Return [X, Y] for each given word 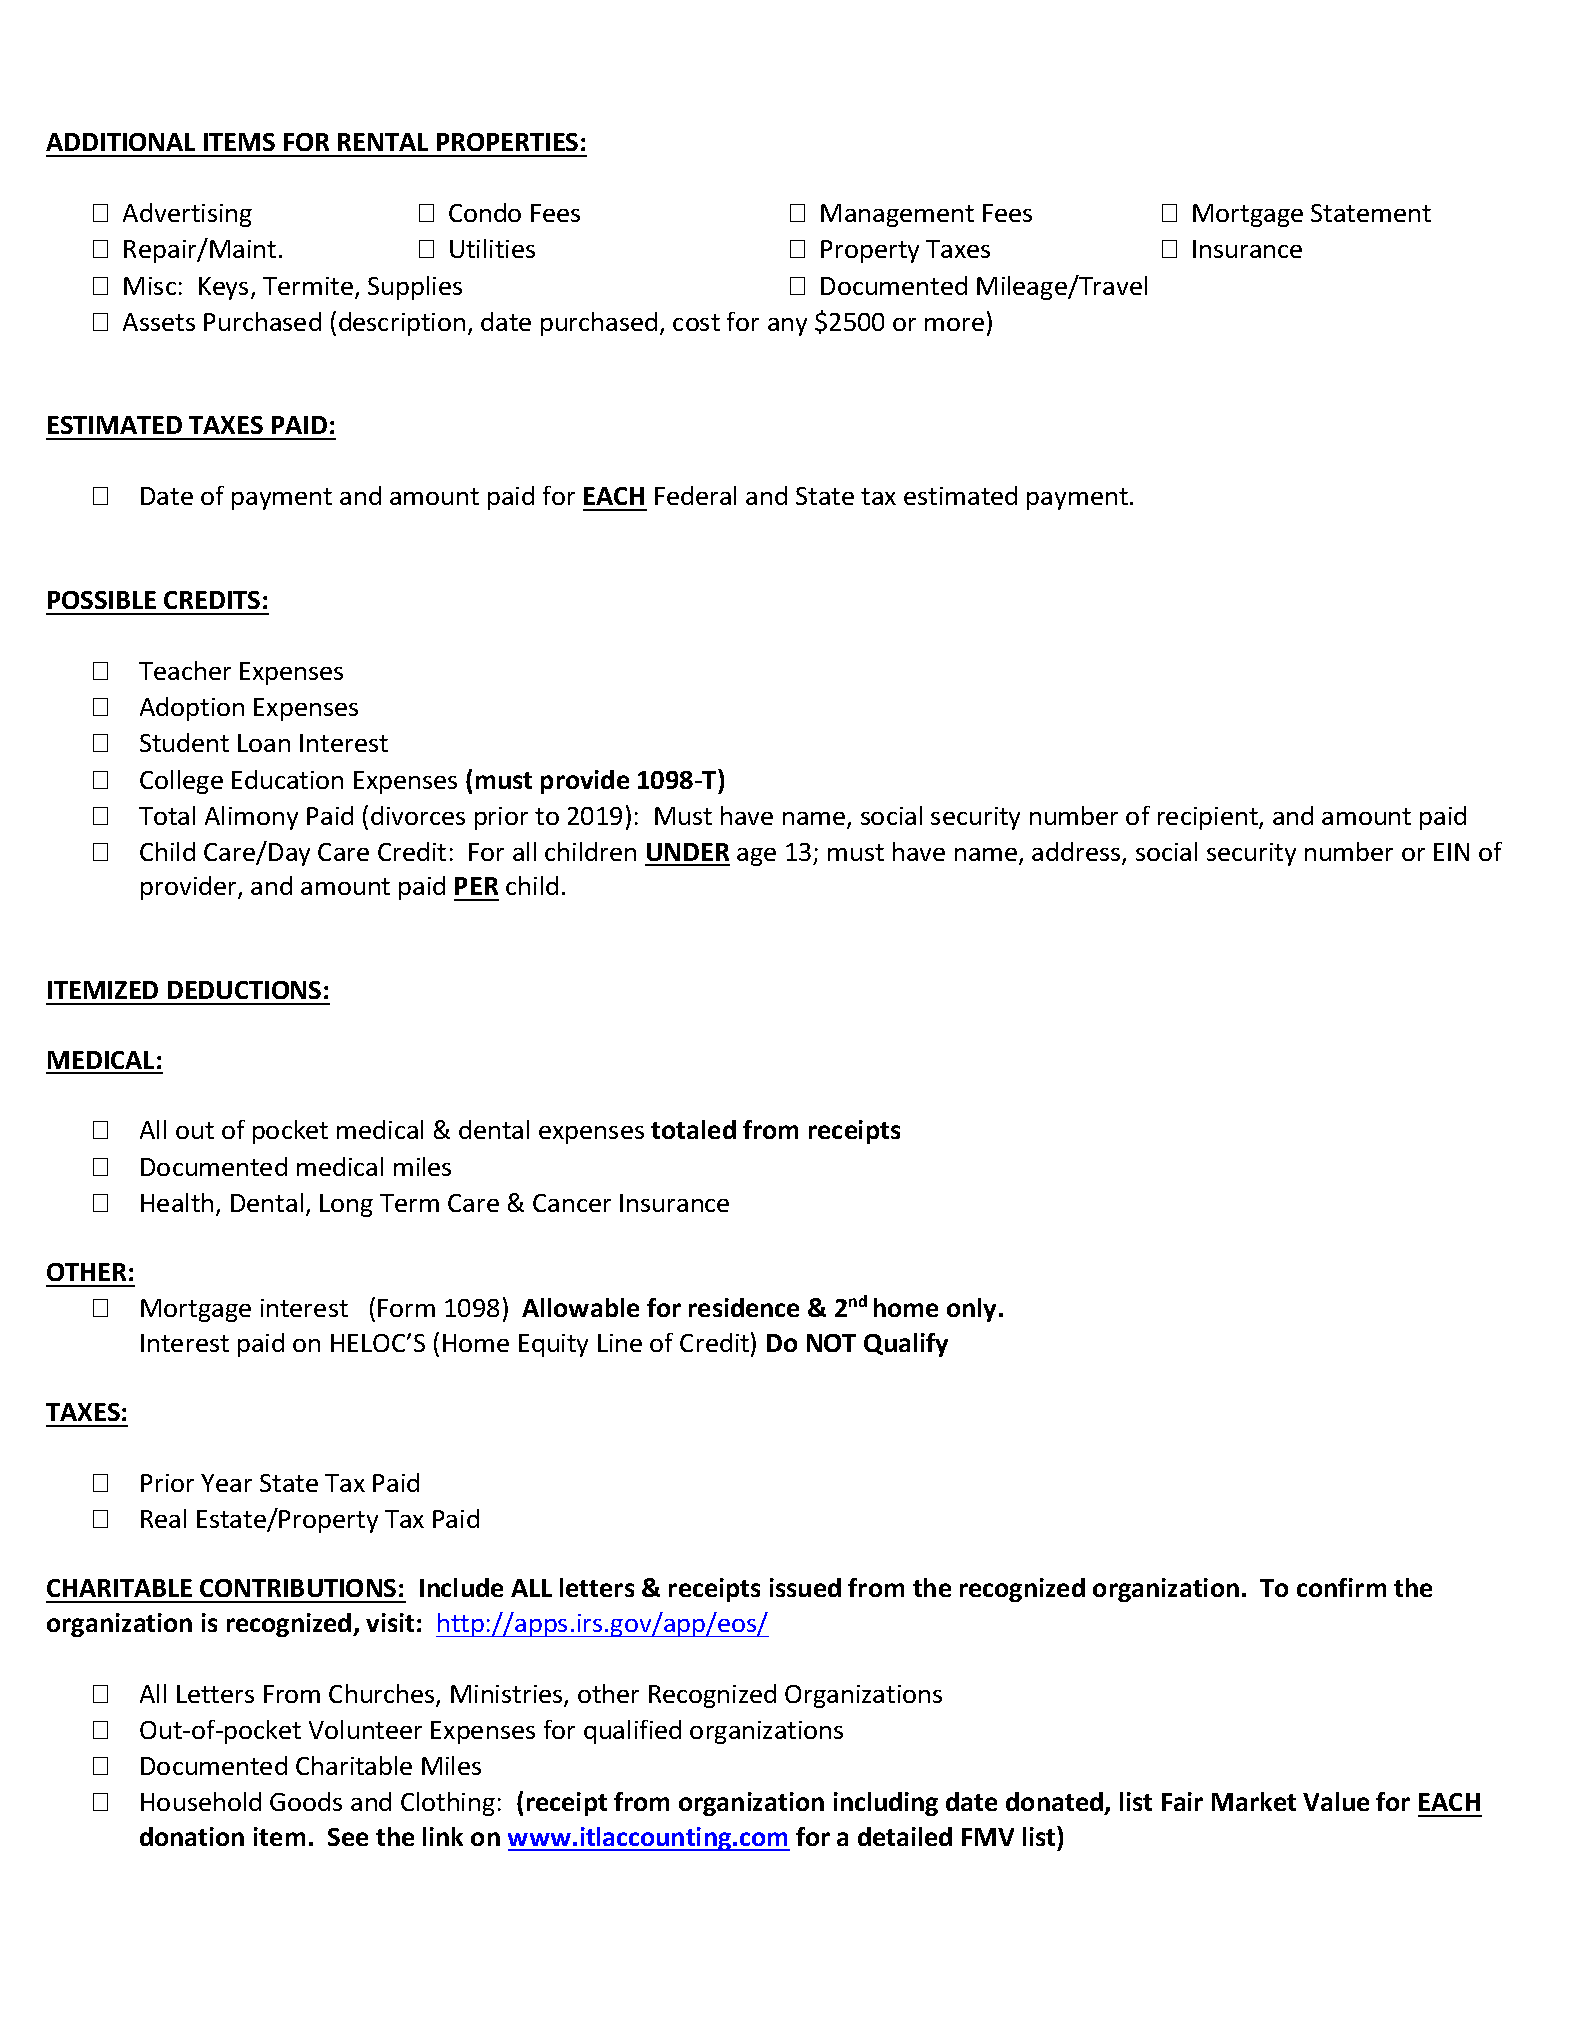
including [886, 1804]
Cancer [572, 1203]
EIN [1451, 852]
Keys [223, 288]
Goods [306, 1801]
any [787, 327]
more [954, 324]
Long [346, 1205]
